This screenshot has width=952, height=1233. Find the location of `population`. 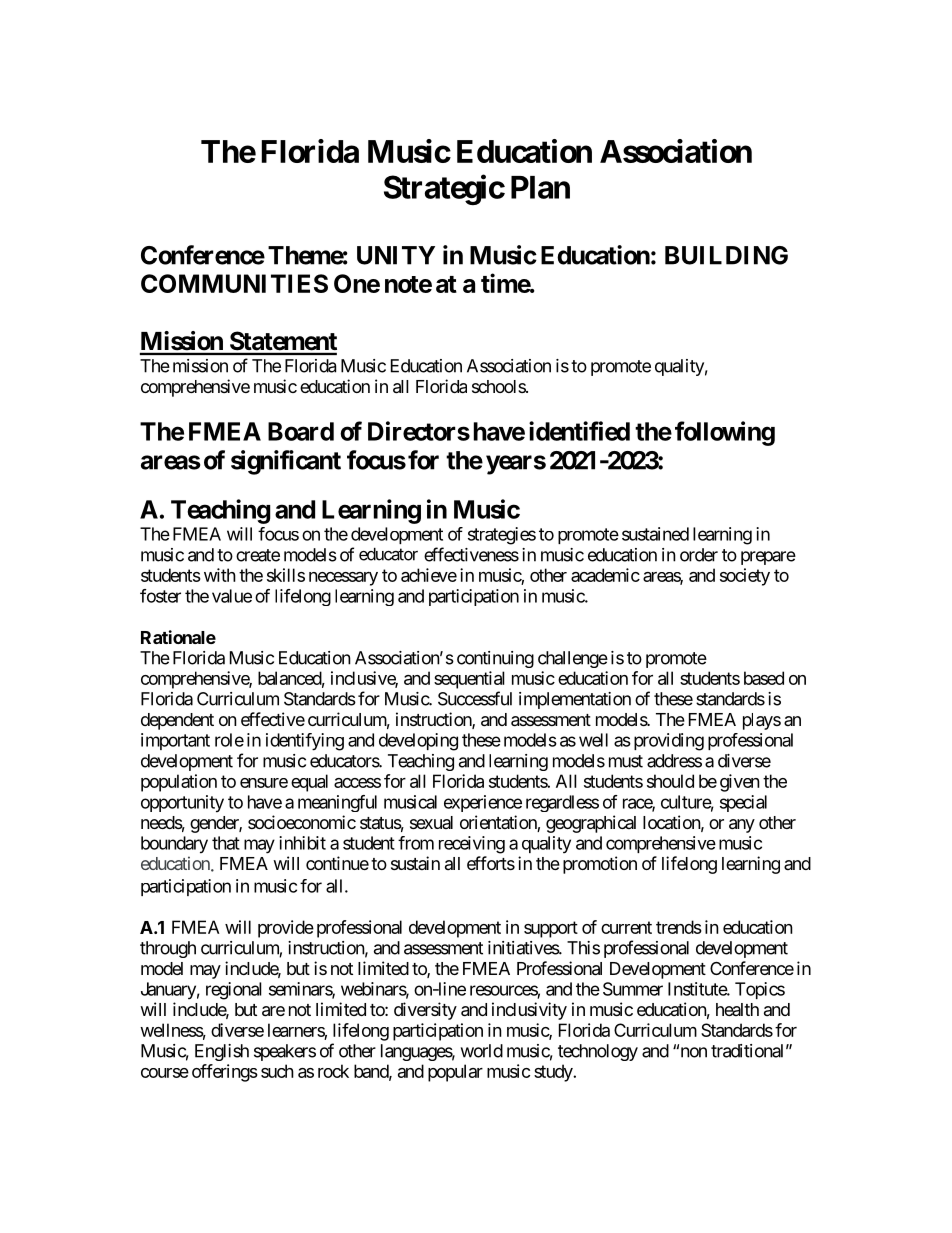

population is located at coordinates (179, 783).
